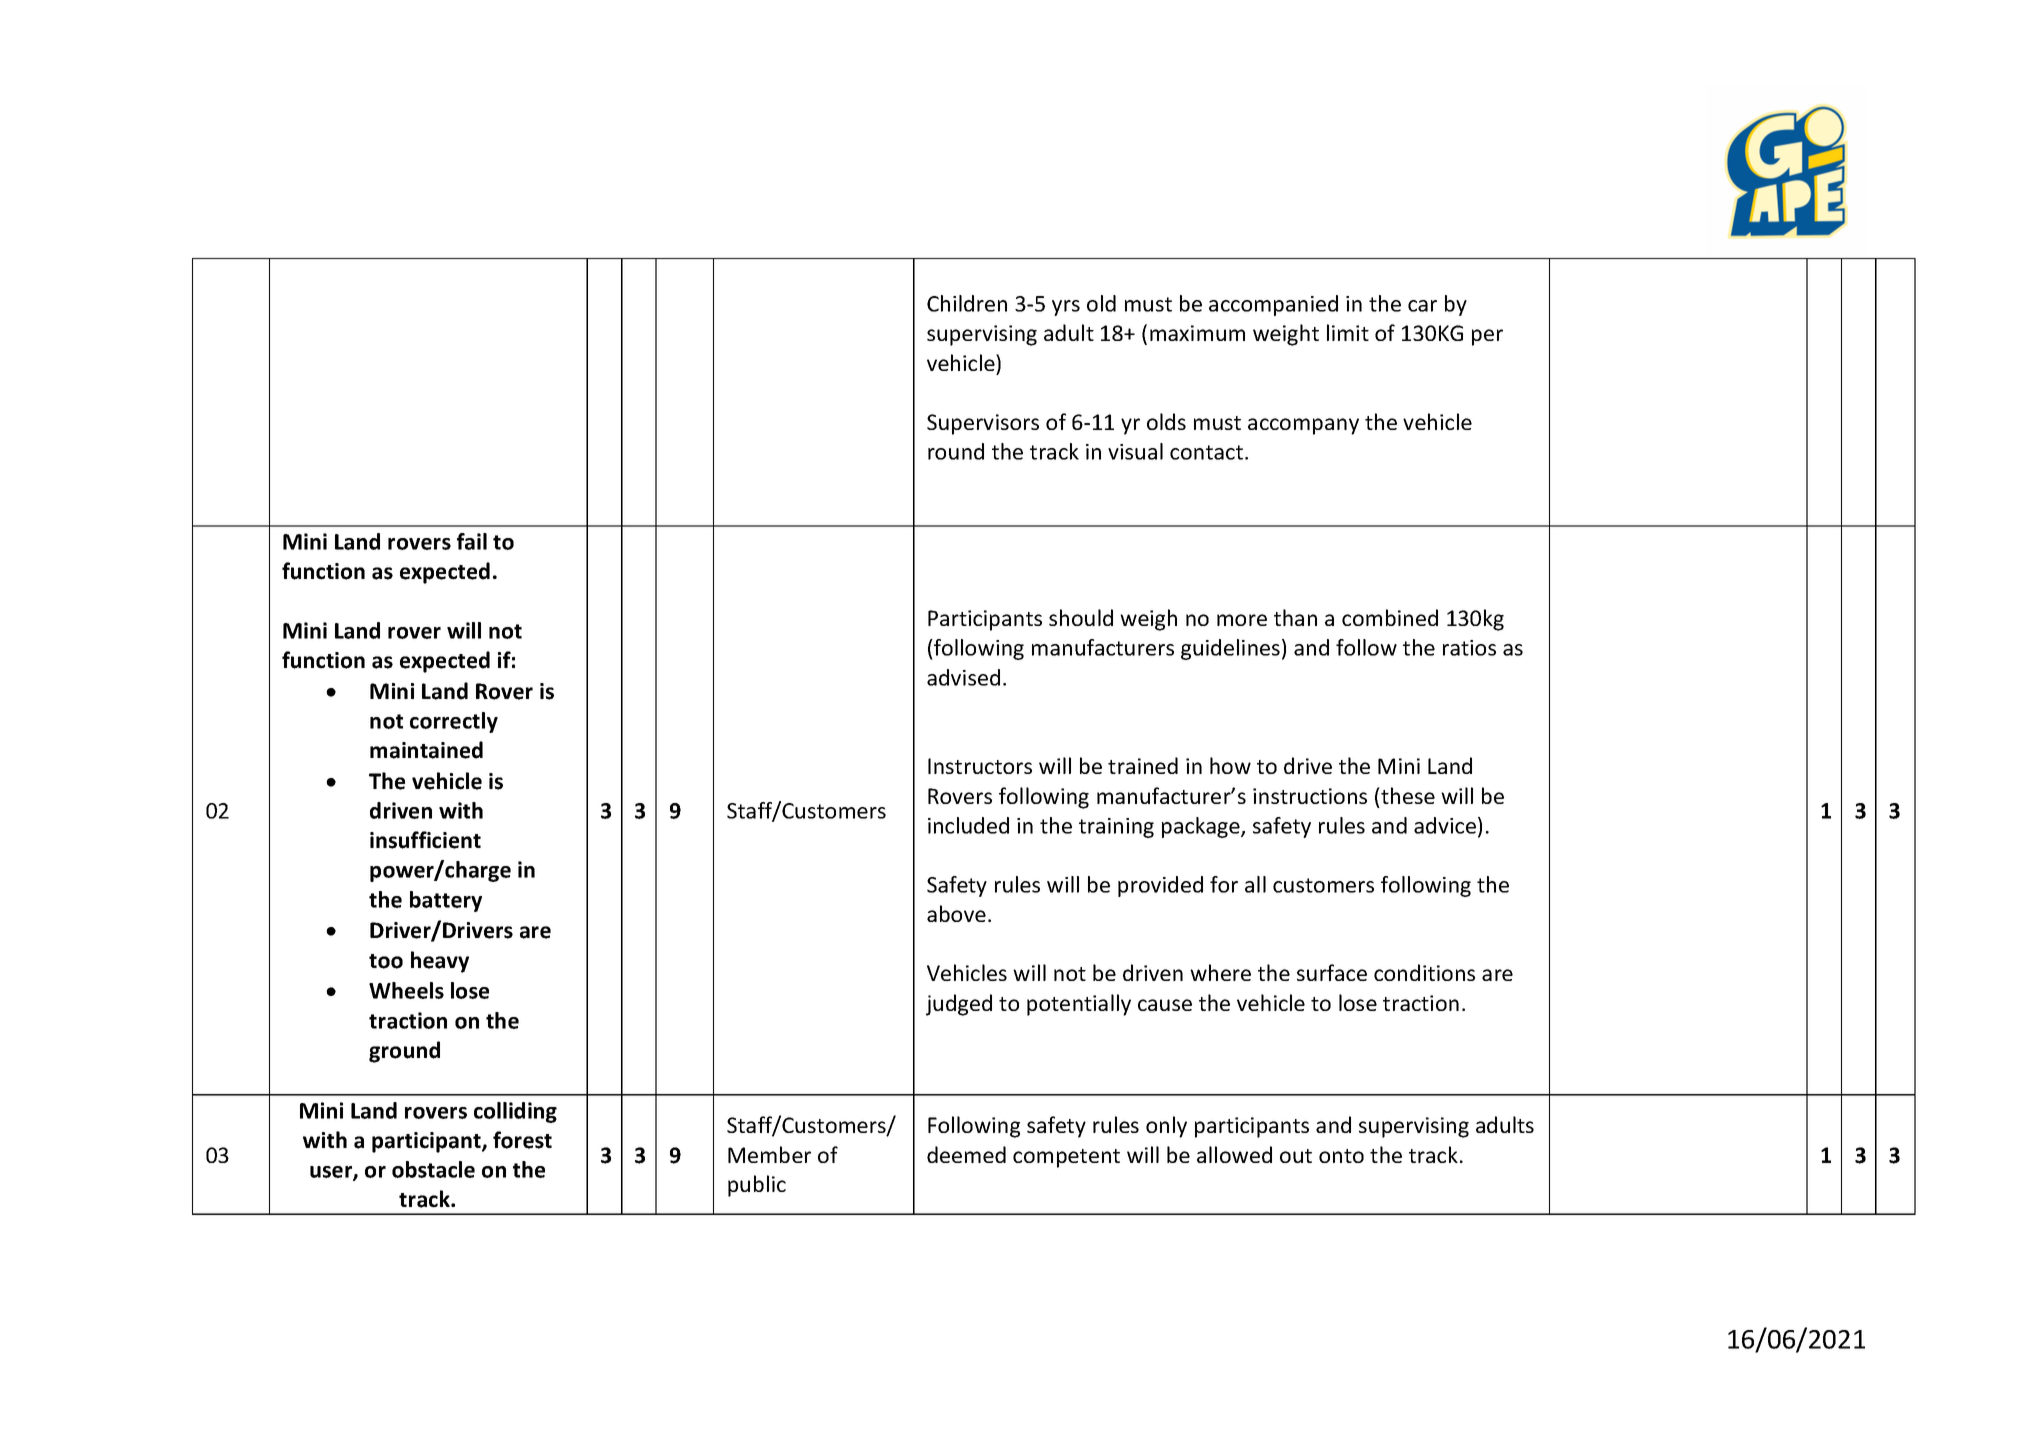  Describe the element at coordinates (1348, 332) in the screenshot. I see `limit` at that location.
